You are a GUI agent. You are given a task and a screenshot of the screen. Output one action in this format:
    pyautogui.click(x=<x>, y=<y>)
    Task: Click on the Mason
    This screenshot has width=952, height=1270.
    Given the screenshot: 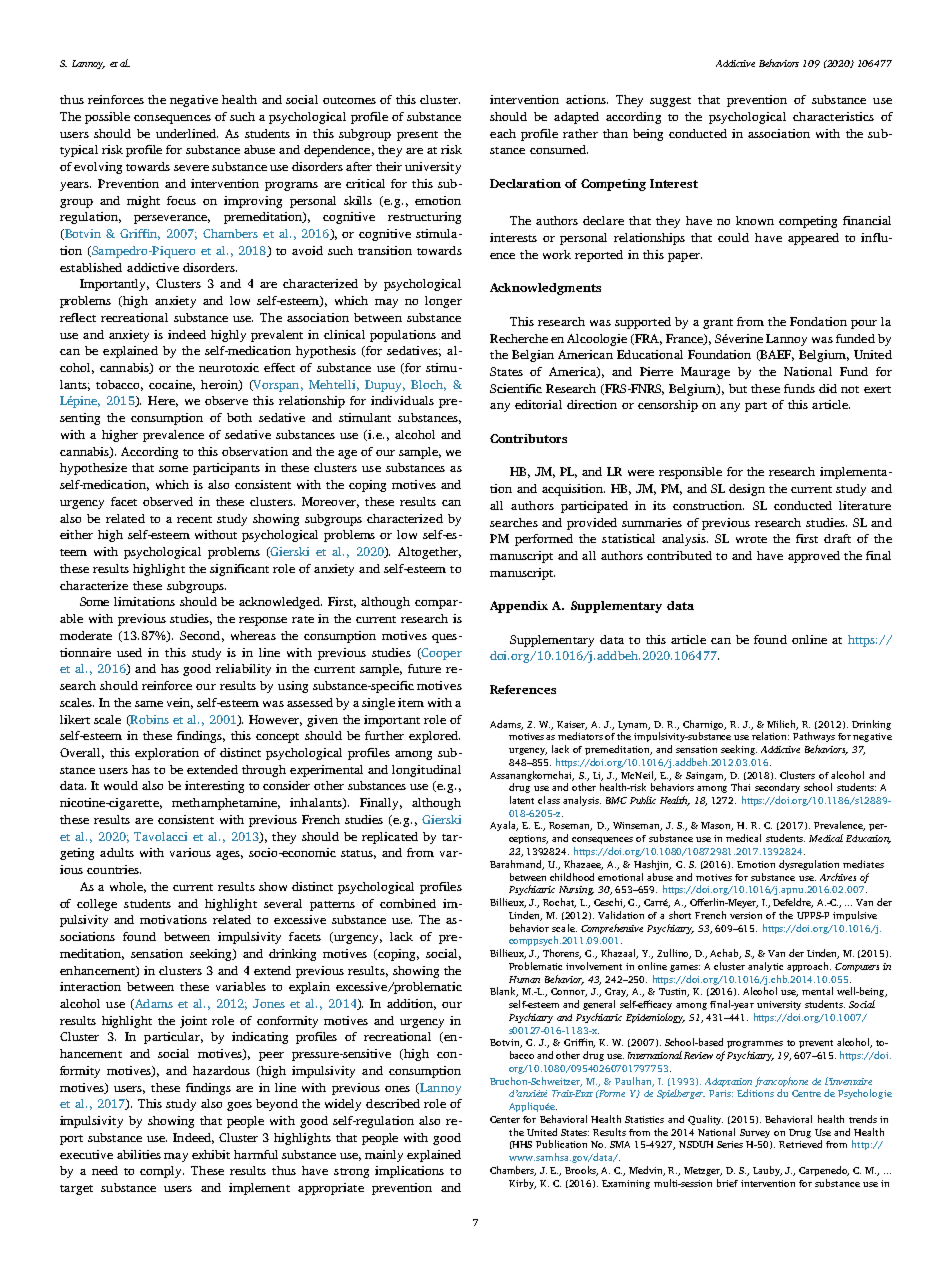 What is the action you would take?
    pyautogui.click(x=717, y=826)
